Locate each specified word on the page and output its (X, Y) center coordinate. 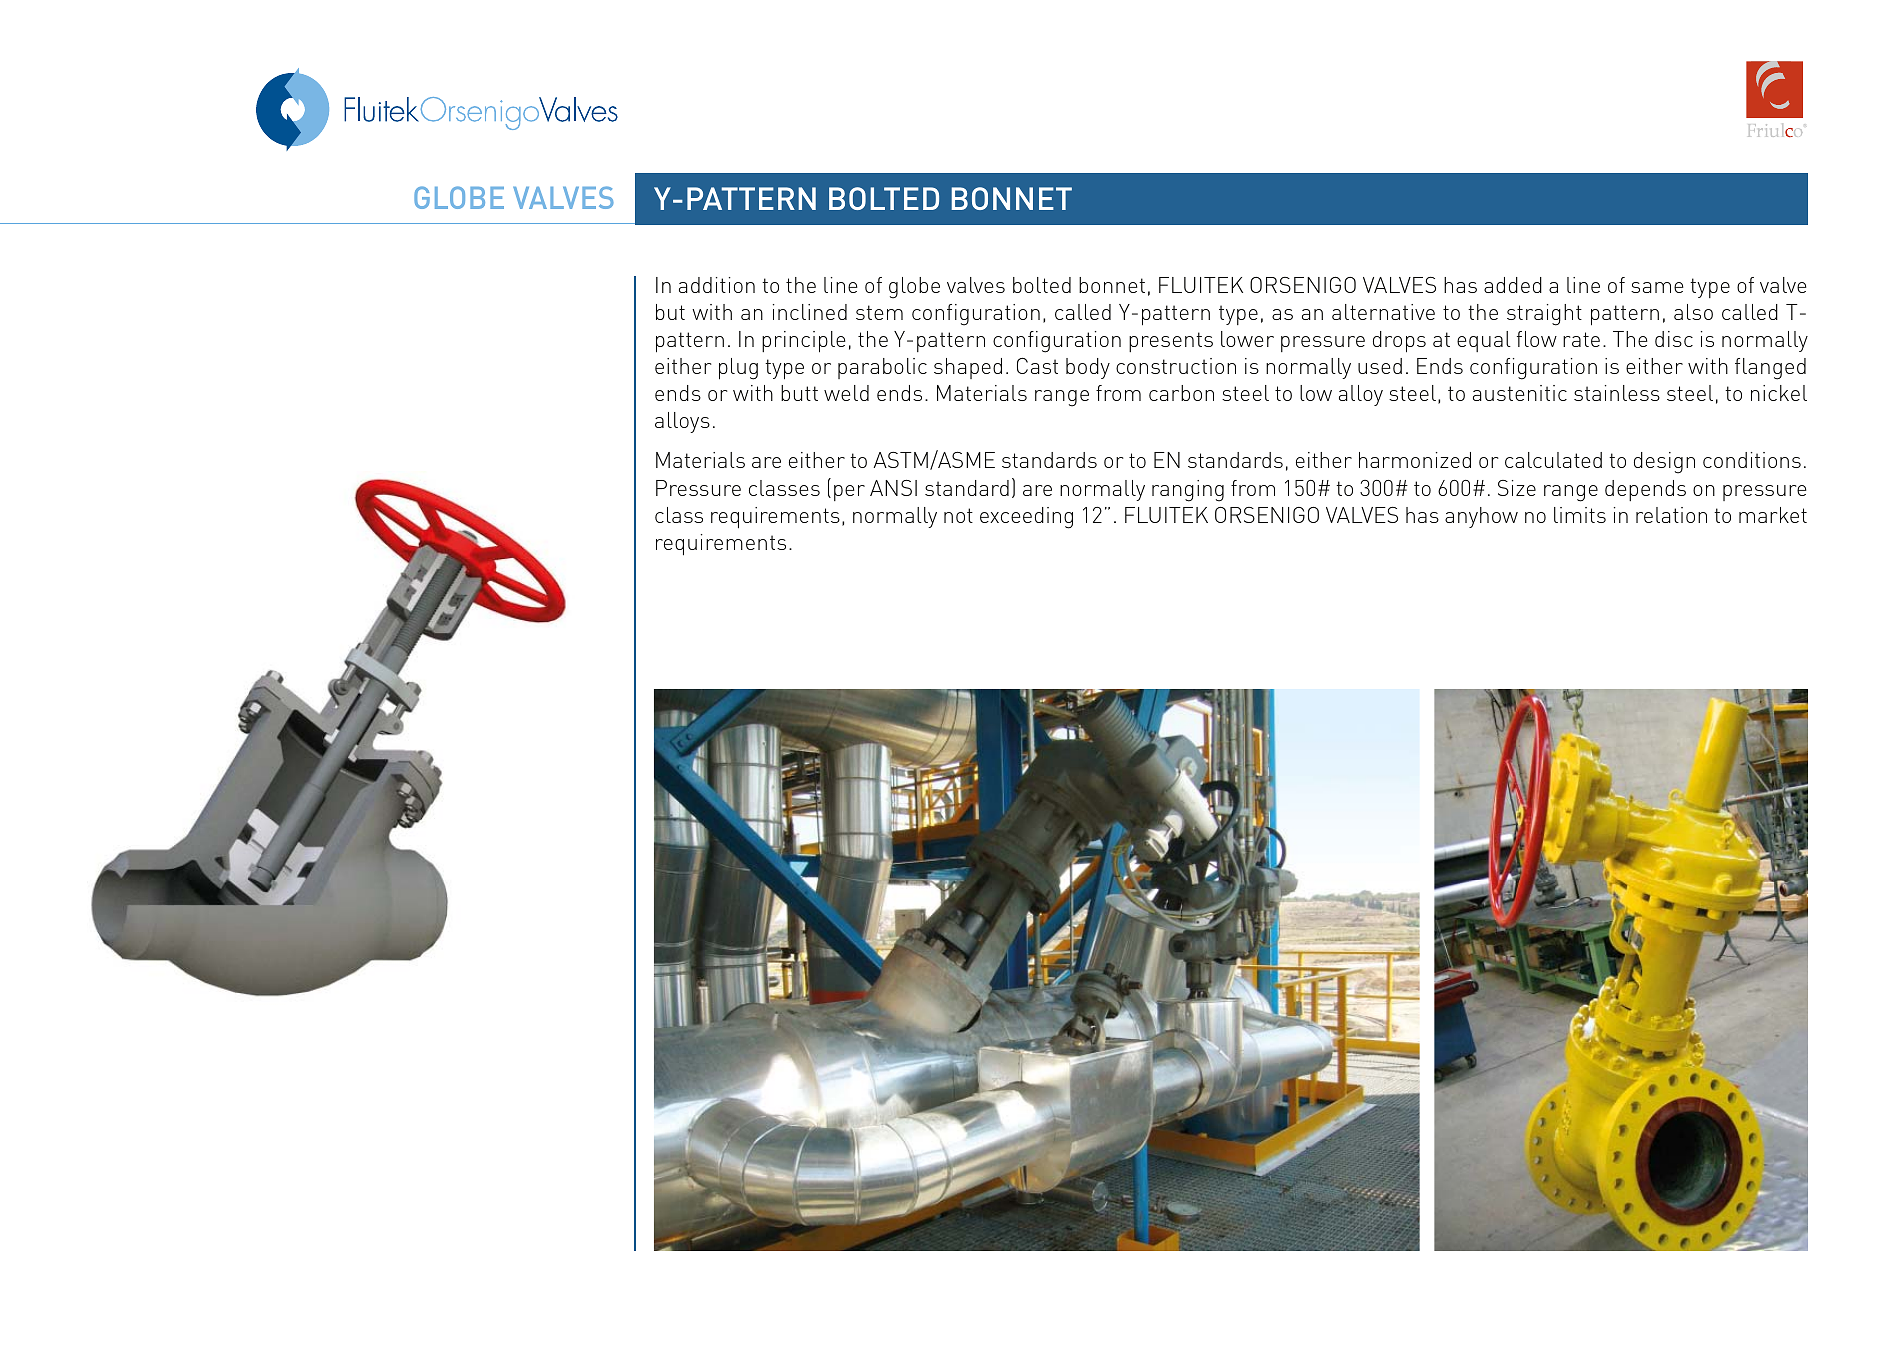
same (1657, 287)
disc (1674, 339)
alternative (1383, 312)
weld (846, 393)
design (1664, 463)
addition (717, 285)
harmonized (1415, 460)
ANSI (893, 488)
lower (1247, 339)
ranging (1188, 491)
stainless (1617, 393)
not (958, 515)
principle (804, 342)
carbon (1181, 393)
